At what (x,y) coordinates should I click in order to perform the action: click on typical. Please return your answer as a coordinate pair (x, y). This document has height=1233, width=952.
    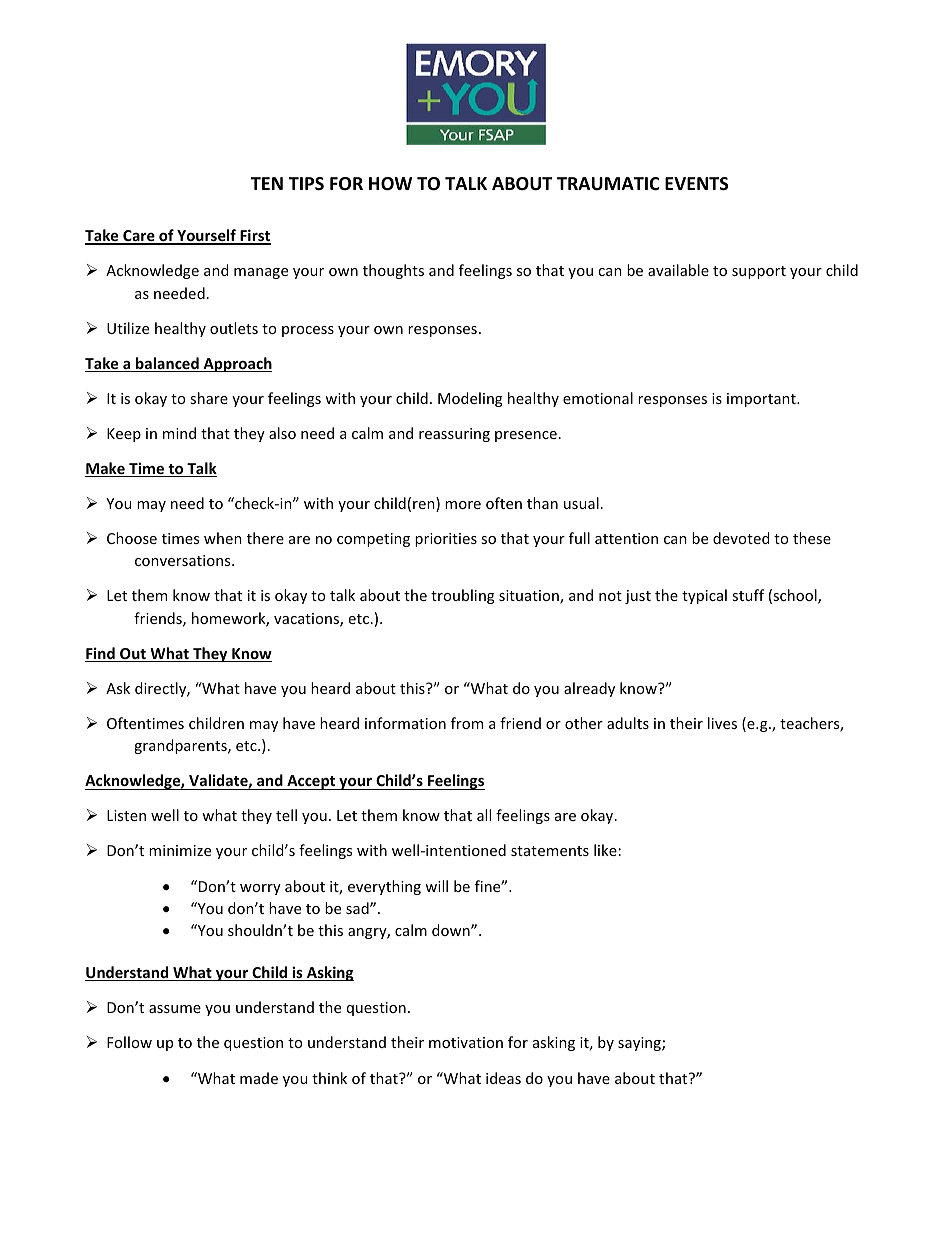
    Looking at the image, I should click on (704, 596).
